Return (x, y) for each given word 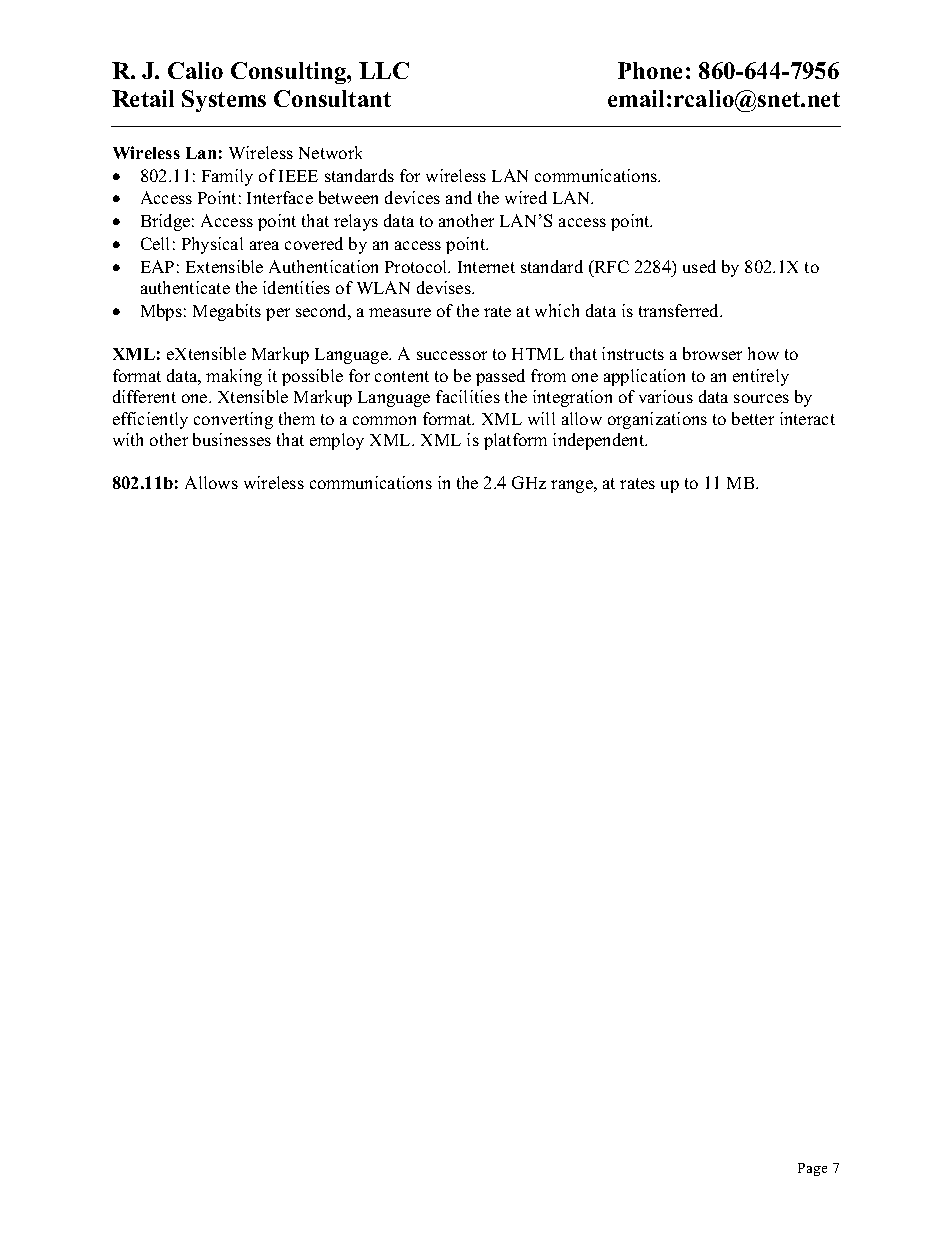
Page (812, 1169)
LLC (384, 70)
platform (515, 441)
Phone (650, 70)
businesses (232, 439)
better (753, 418)
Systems (224, 101)
